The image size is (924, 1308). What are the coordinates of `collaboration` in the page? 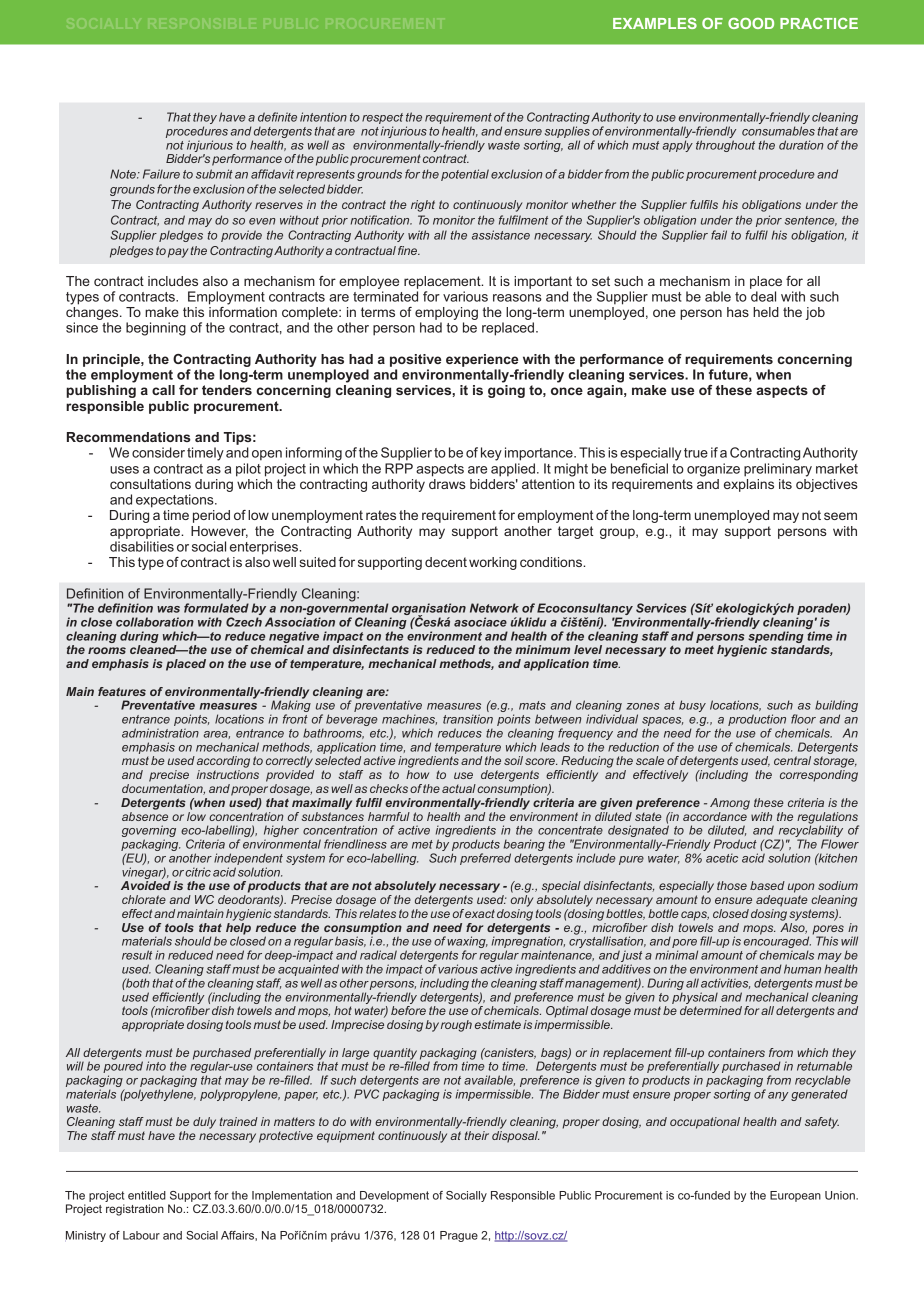 It's located at (155, 622).
